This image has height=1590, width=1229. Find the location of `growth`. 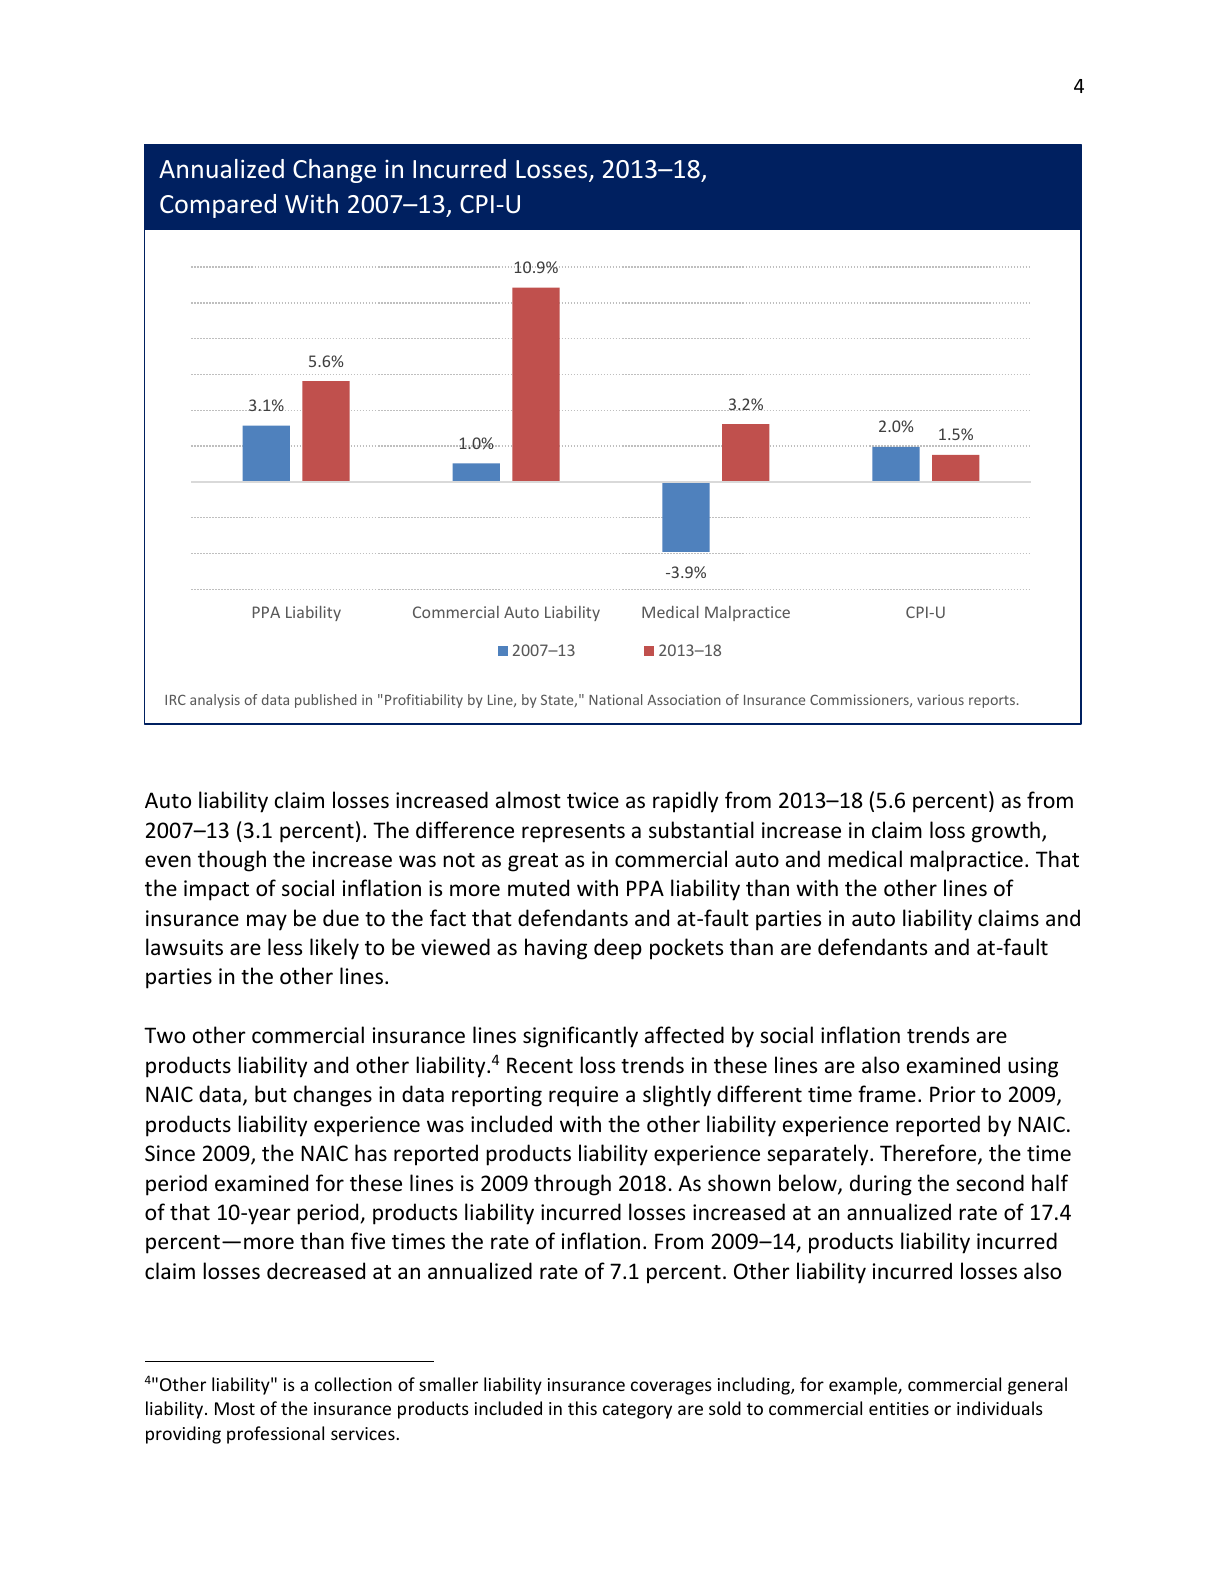

growth is located at coordinates (1006, 832).
